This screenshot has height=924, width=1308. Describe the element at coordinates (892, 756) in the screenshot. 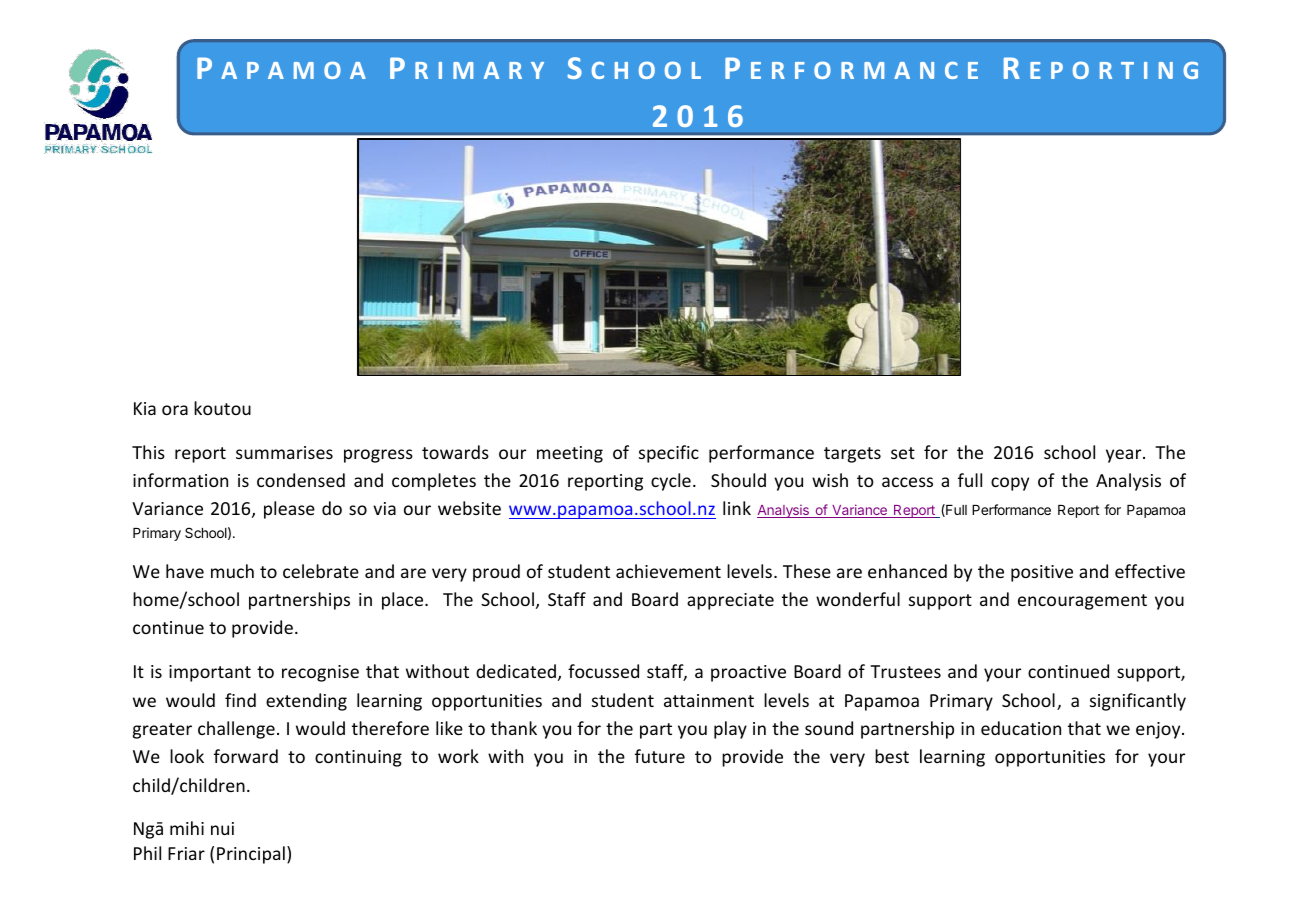

I see `best` at that location.
